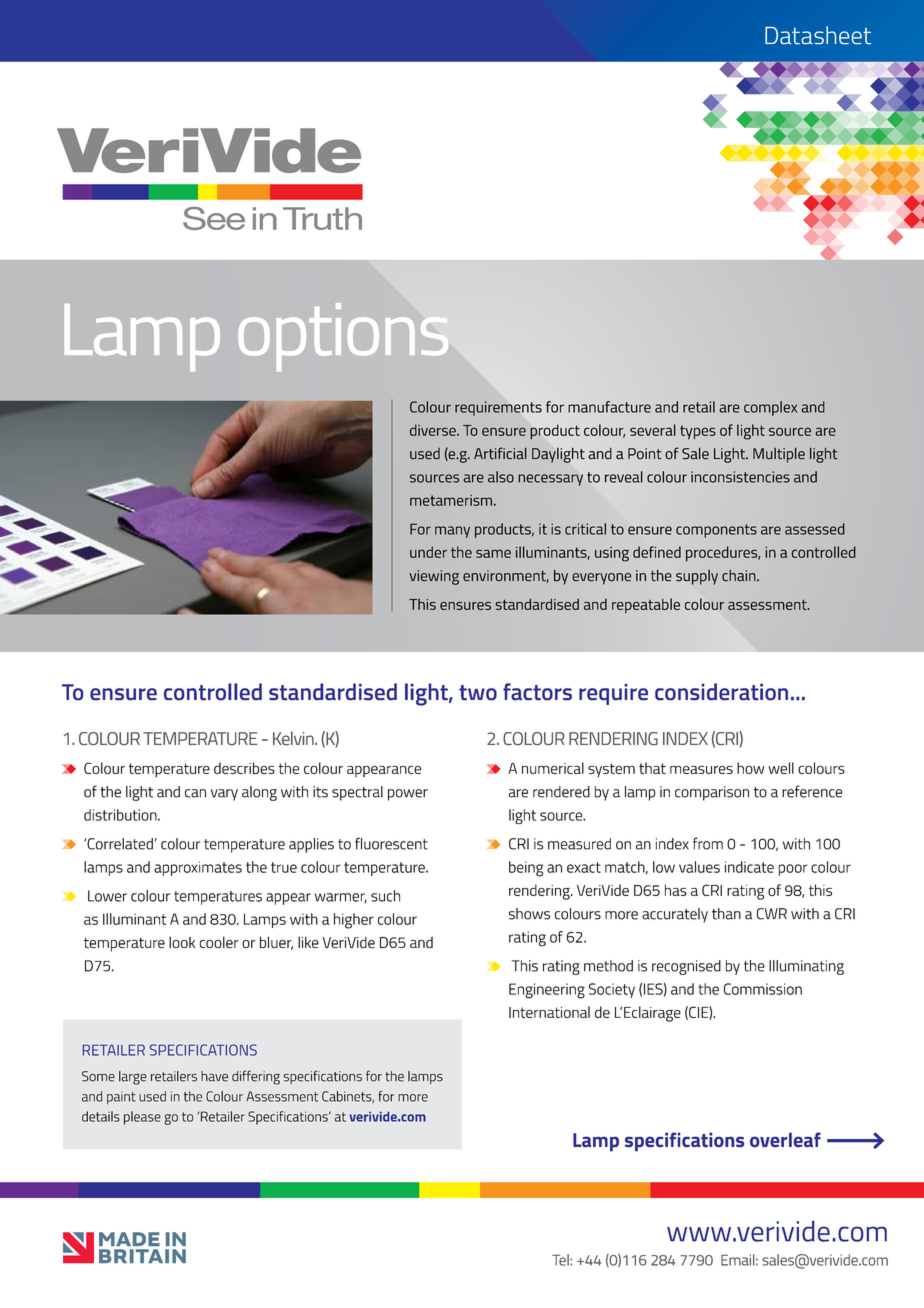 Image resolution: width=924 pixels, height=1308 pixels. I want to click on types, so click(698, 432).
